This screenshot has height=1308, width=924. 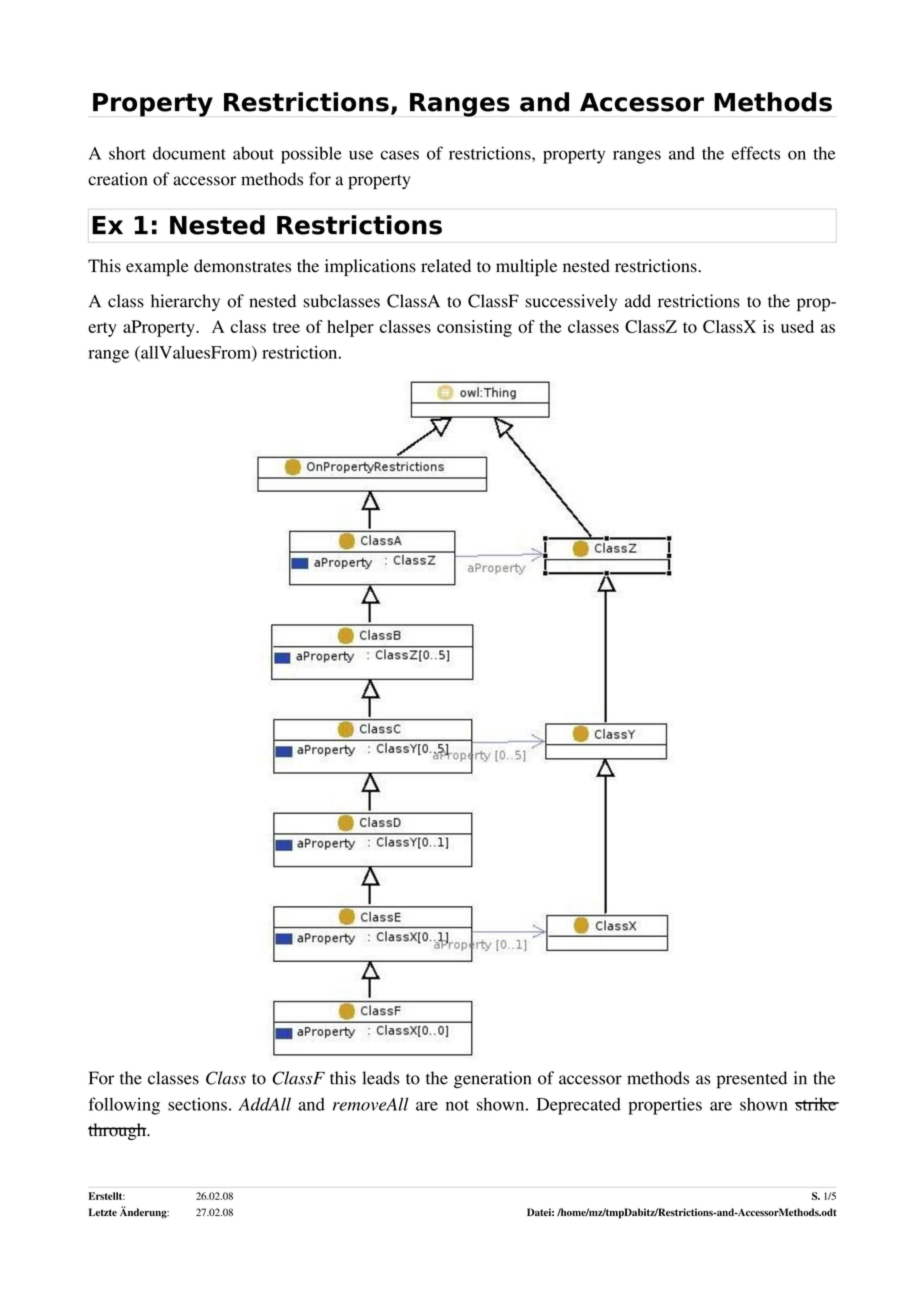 I want to click on document, so click(x=189, y=153).
